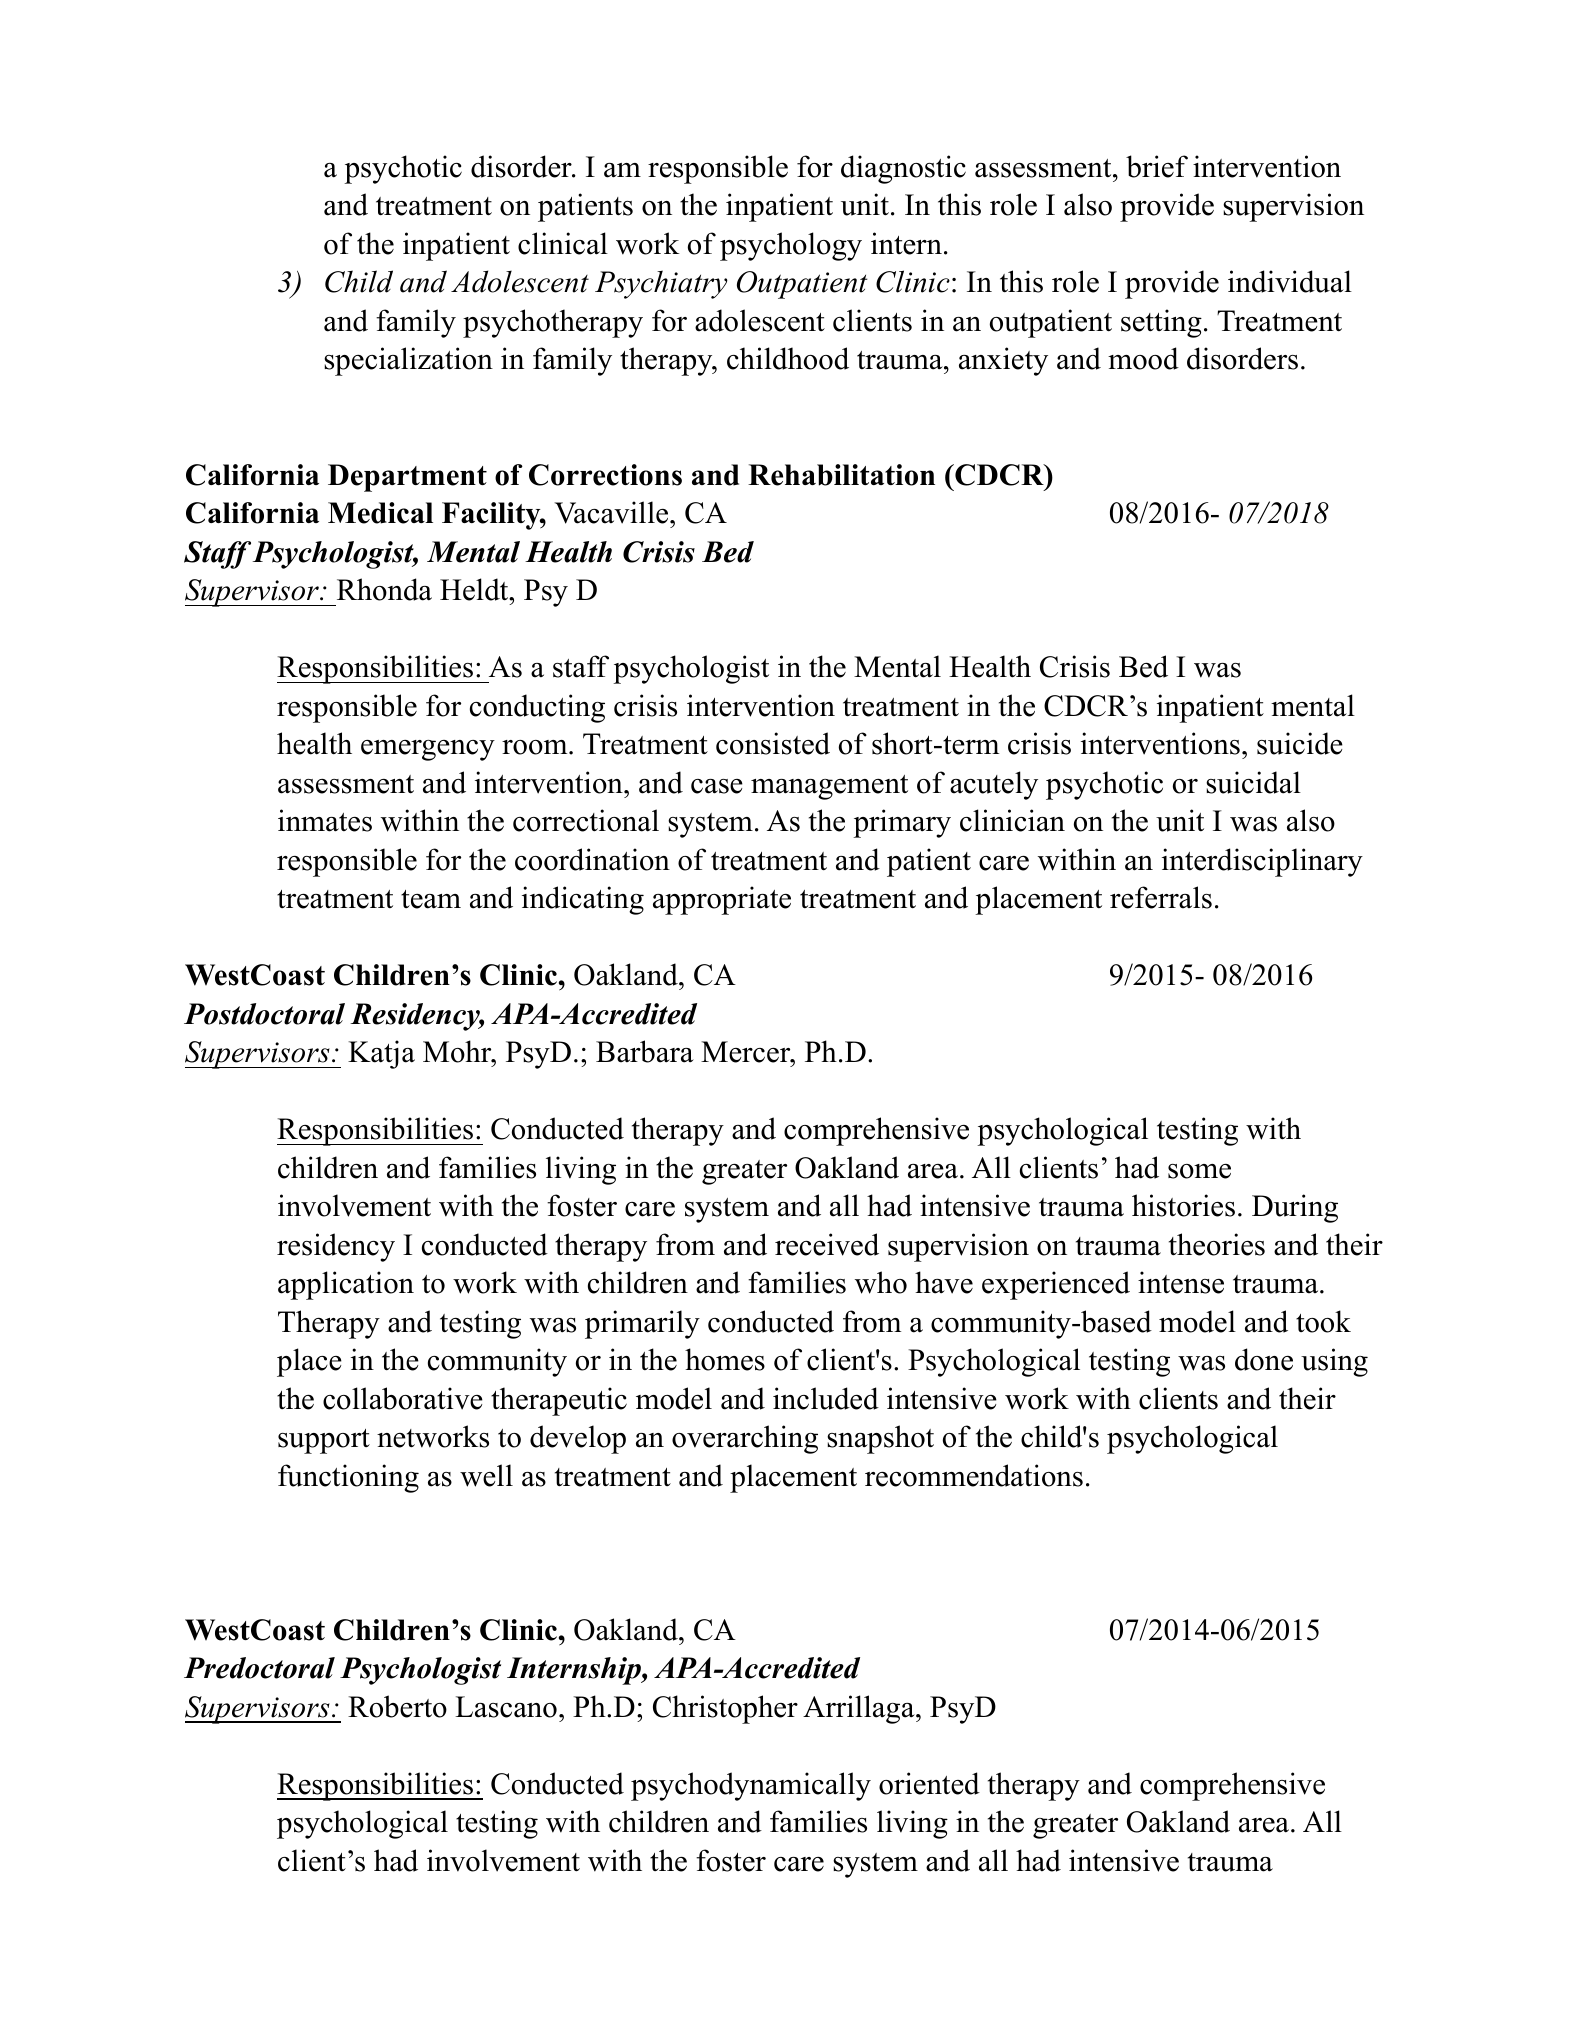 The width and height of the document is (1571, 2033). Describe the element at coordinates (791, 246) in the document. I see `psychology` at that location.
